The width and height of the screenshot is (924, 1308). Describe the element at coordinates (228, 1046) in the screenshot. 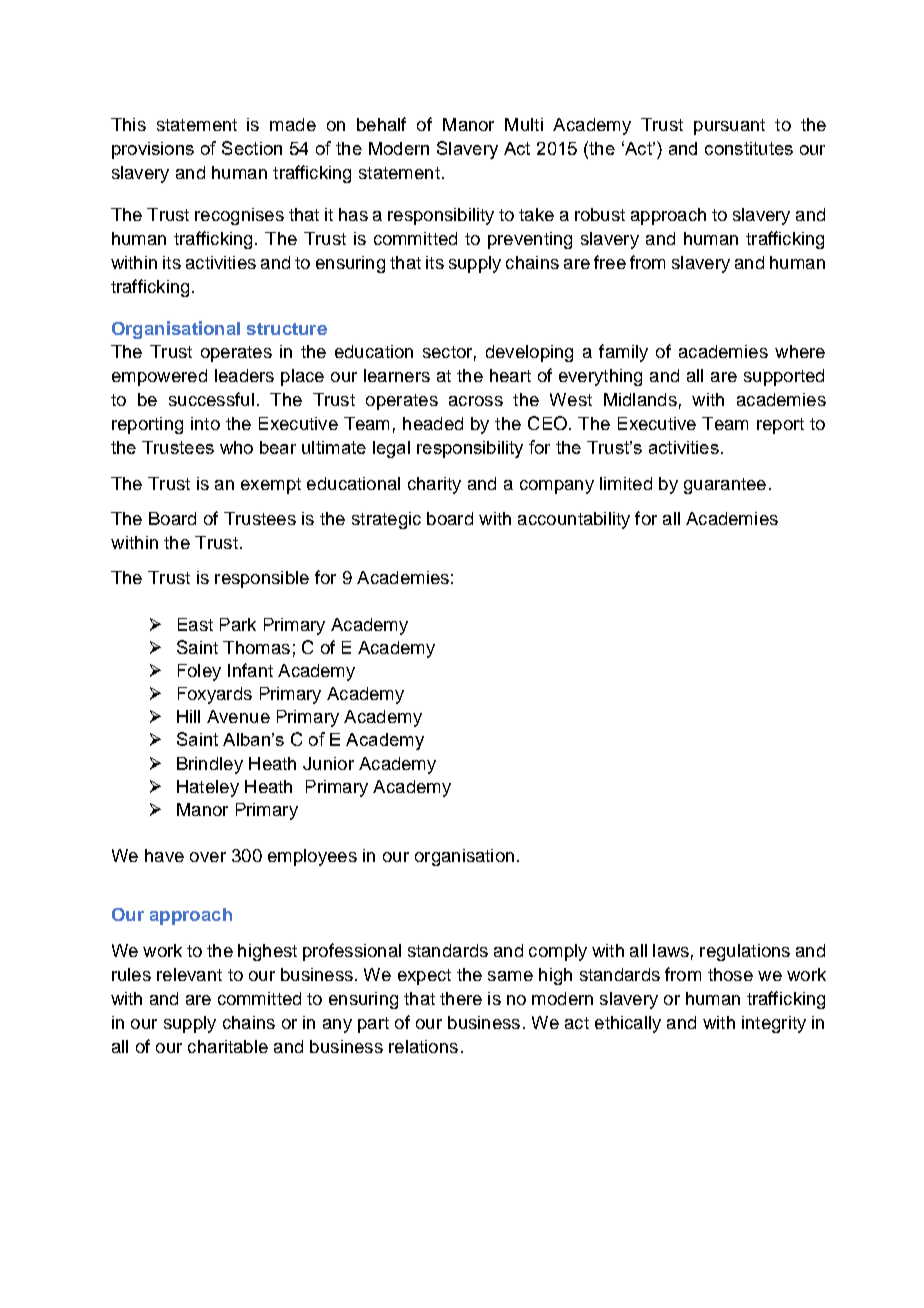

I see `charitable` at that location.
